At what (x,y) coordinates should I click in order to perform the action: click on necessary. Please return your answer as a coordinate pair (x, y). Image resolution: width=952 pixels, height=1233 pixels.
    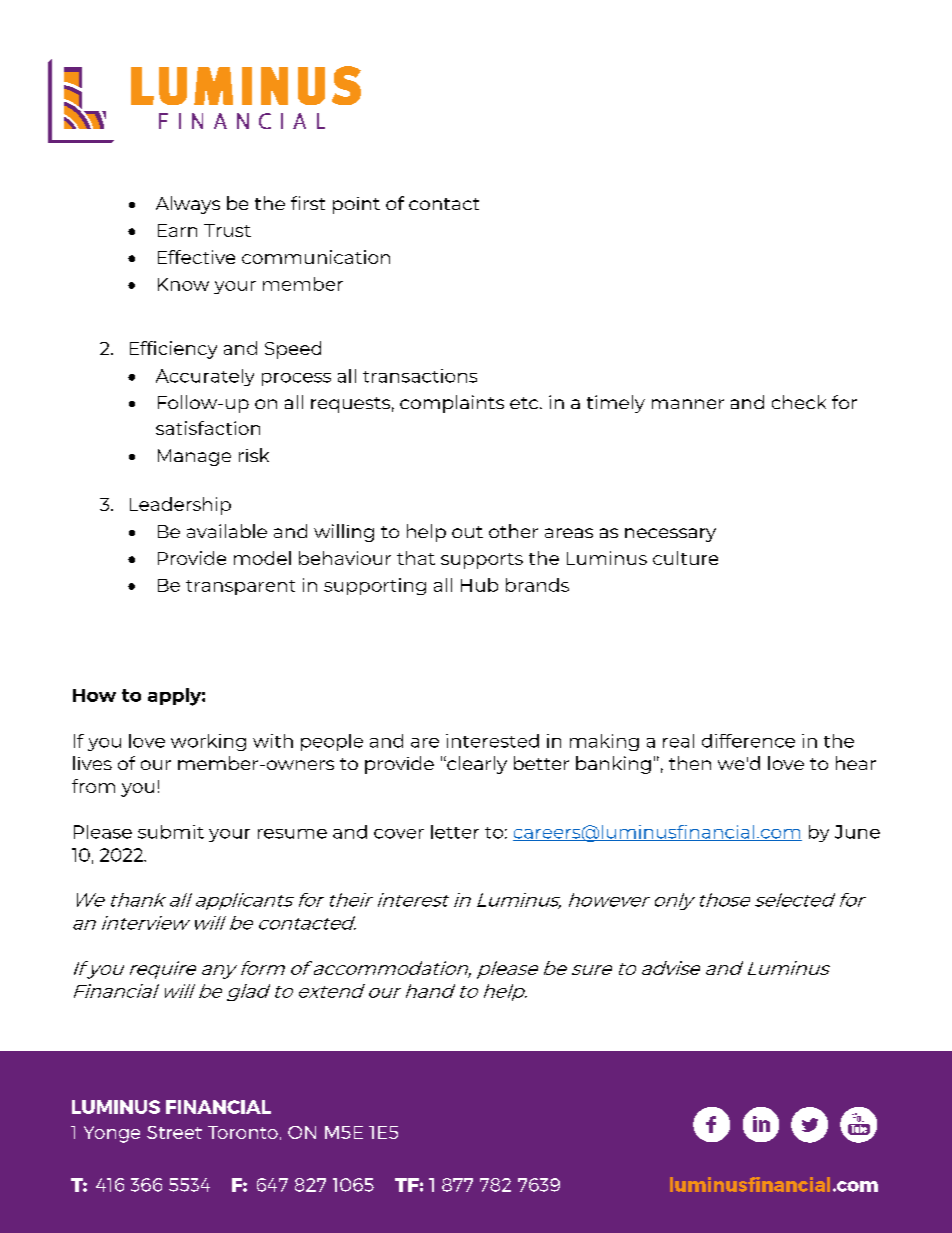
    Looking at the image, I should click on (670, 535).
